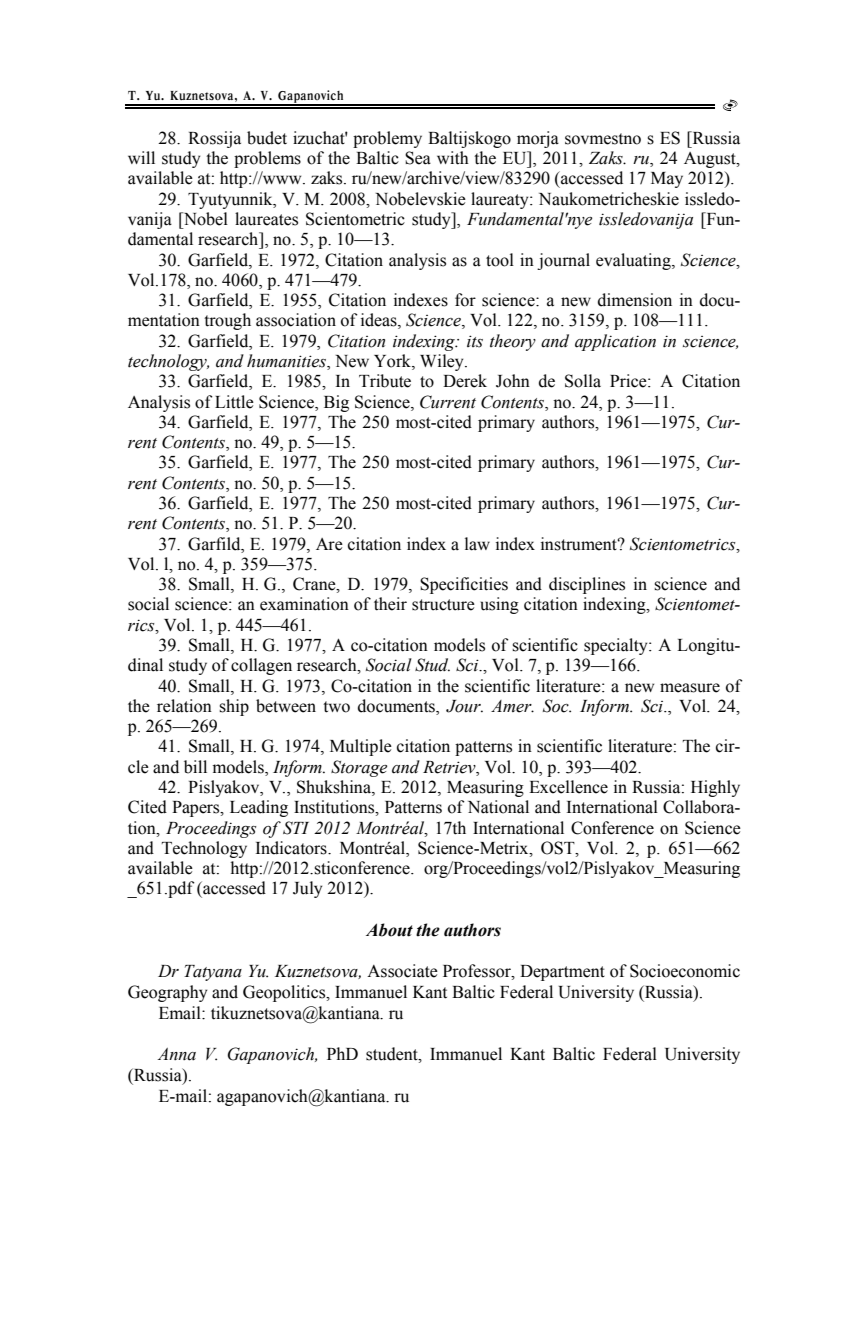 This screenshot has height=1328, width=868. What do you see at coordinates (176, 1054) in the screenshot?
I see `Anna` at bounding box center [176, 1054].
